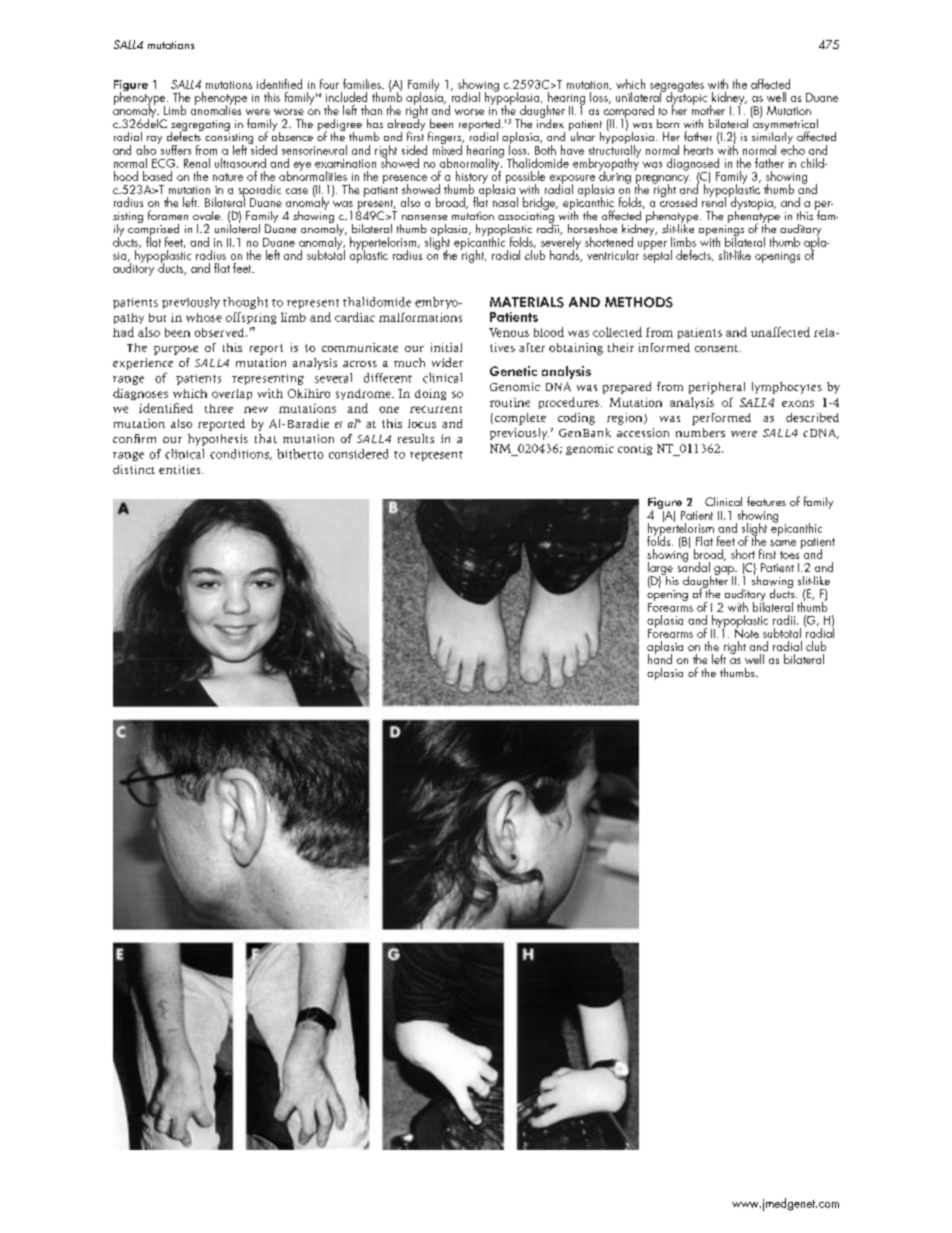 Image resolution: width=952 pixels, height=1233 pixels. Describe the element at coordinates (661, 570) in the document. I see `large` at that location.
